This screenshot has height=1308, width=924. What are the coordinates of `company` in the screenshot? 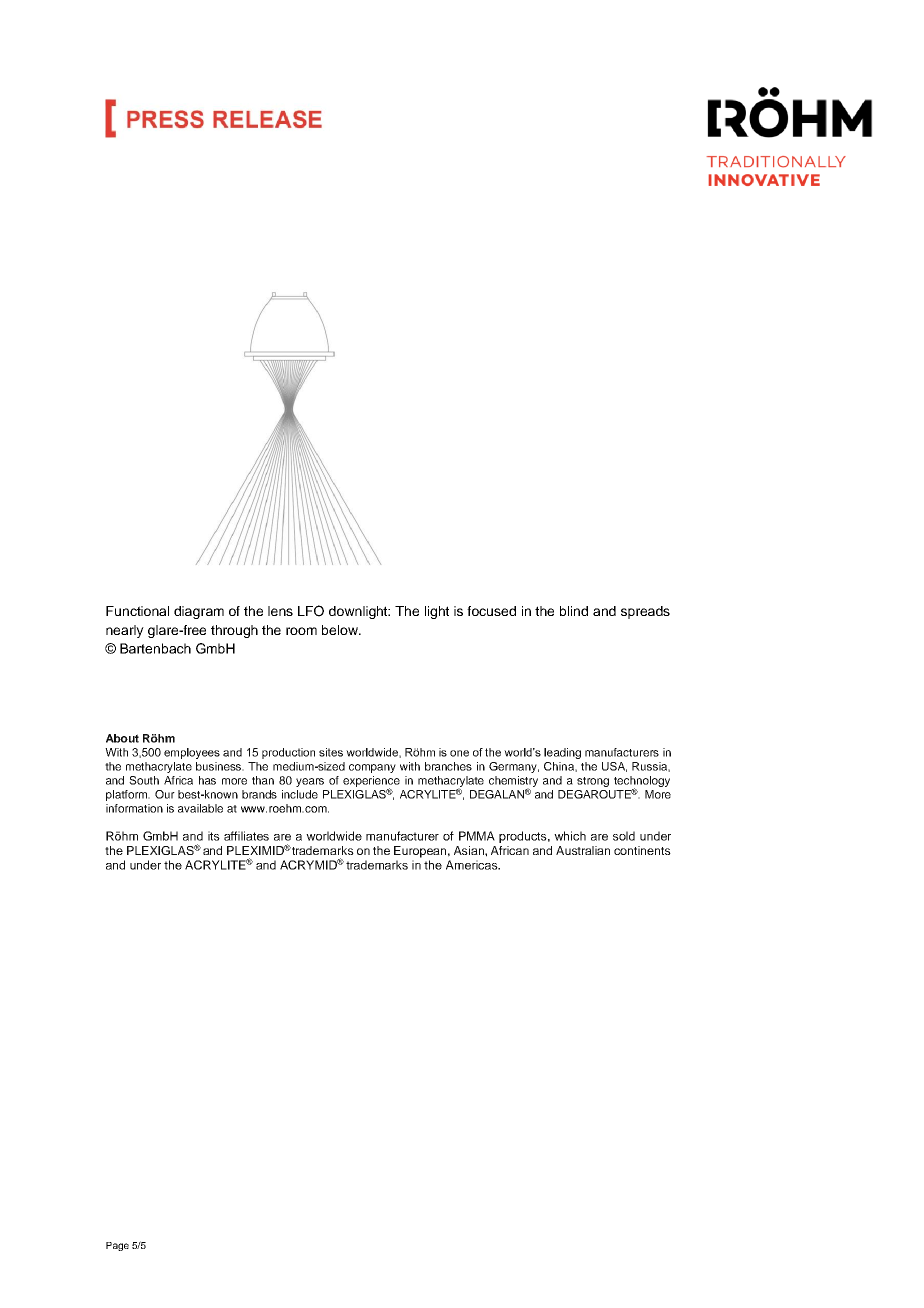 It's located at (372, 768).
